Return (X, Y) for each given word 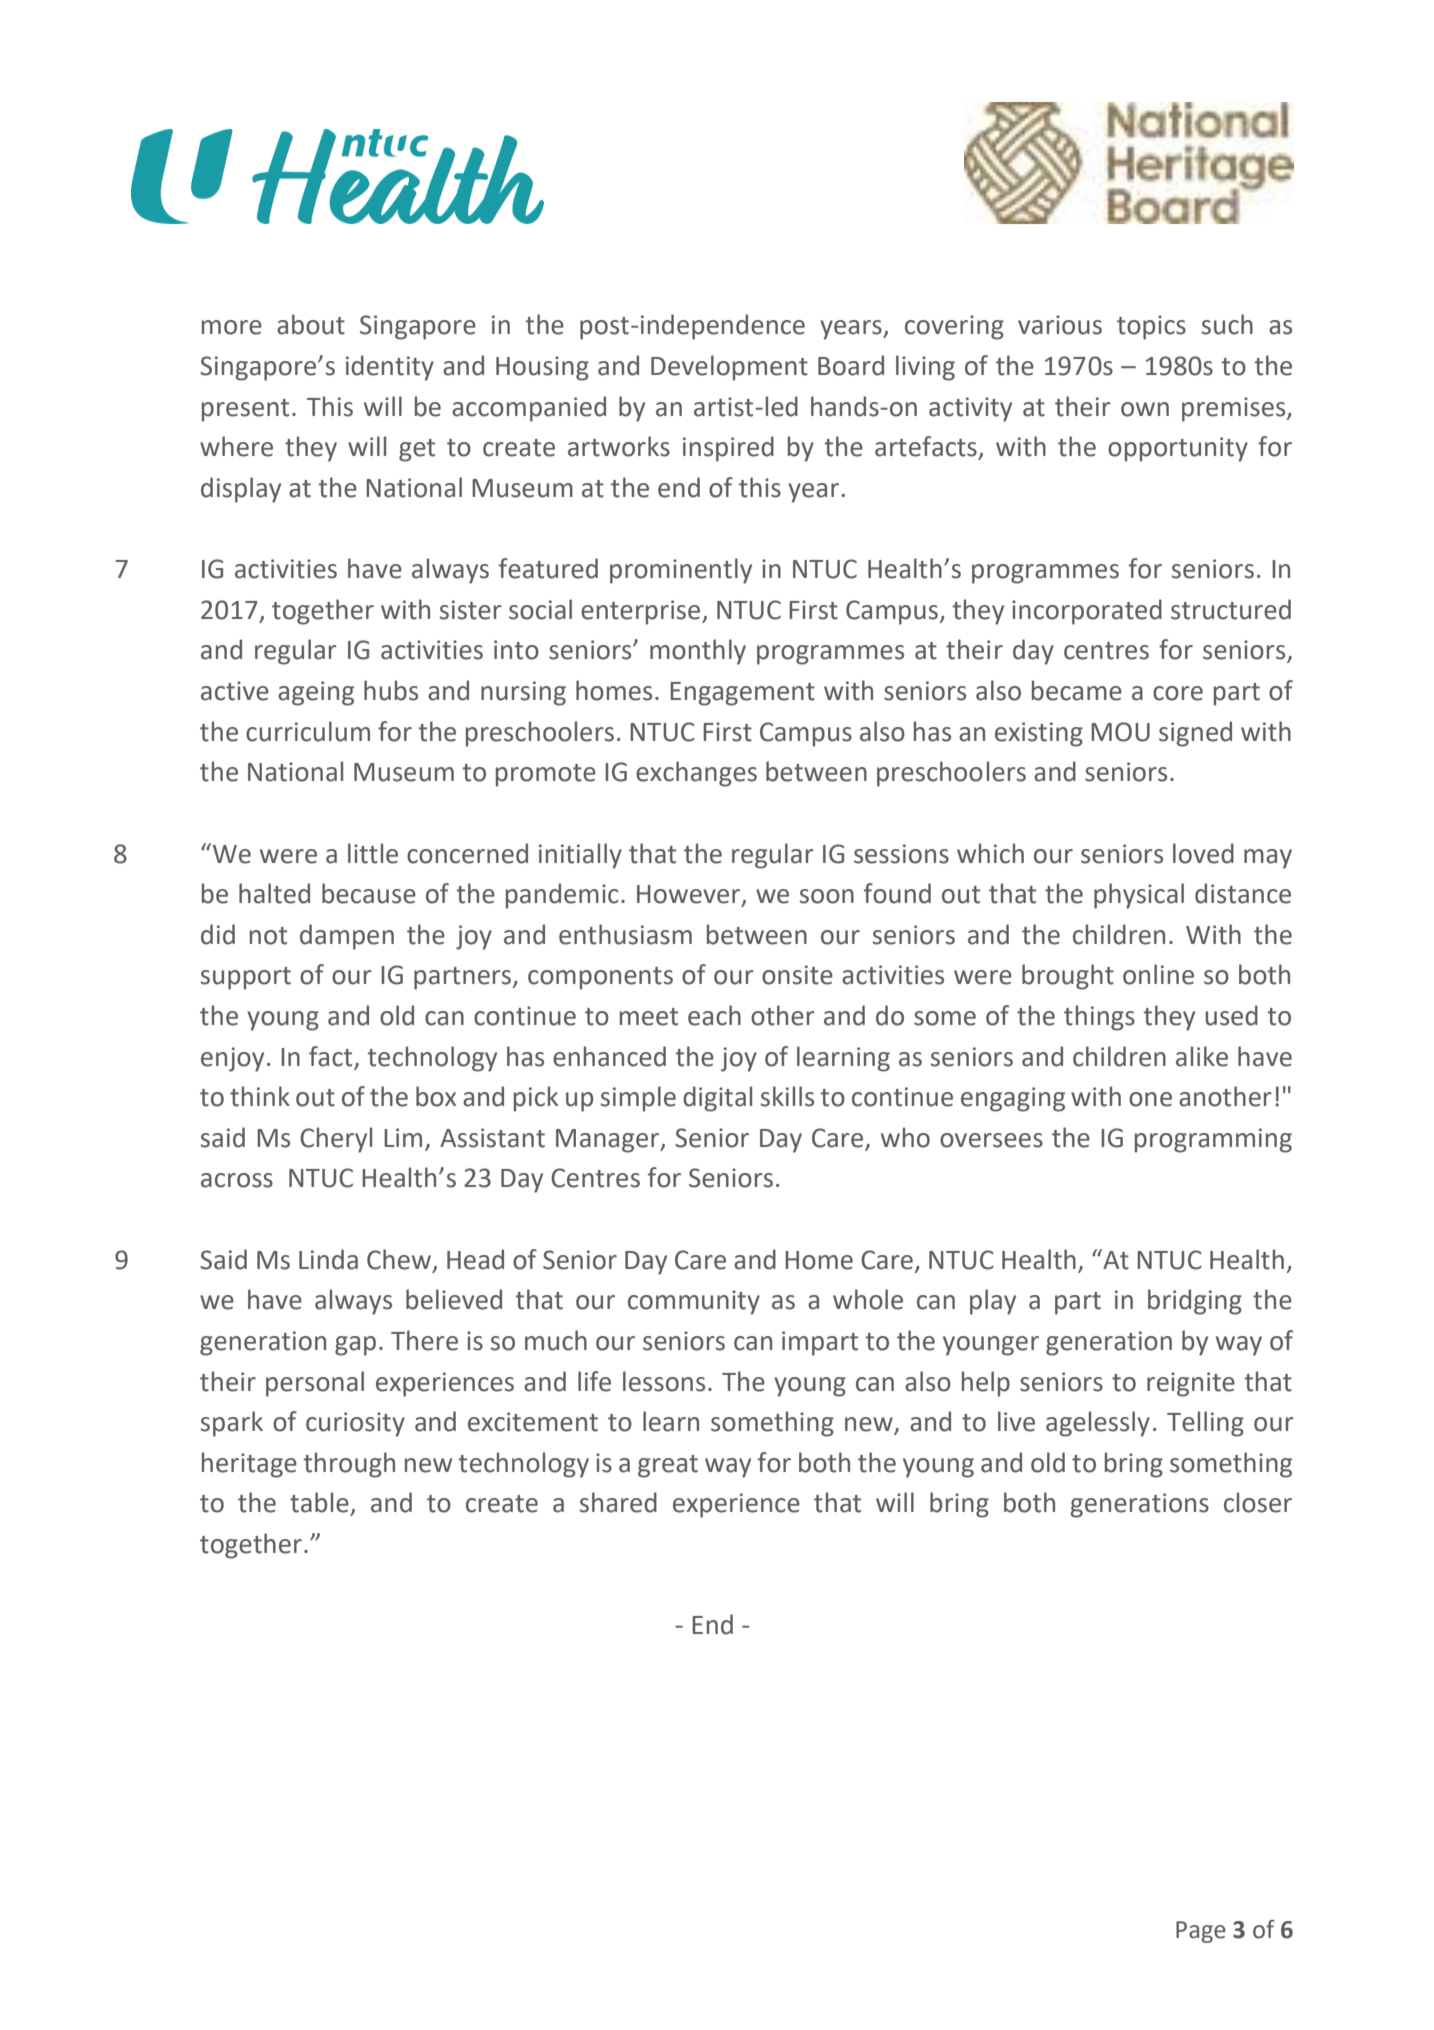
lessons (664, 1381)
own (1145, 409)
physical (1139, 896)
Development (729, 368)
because (369, 893)
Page (1201, 1932)
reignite (1191, 1384)
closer (1258, 1502)
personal (315, 1384)
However (690, 895)
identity (390, 368)
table (319, 1502)
